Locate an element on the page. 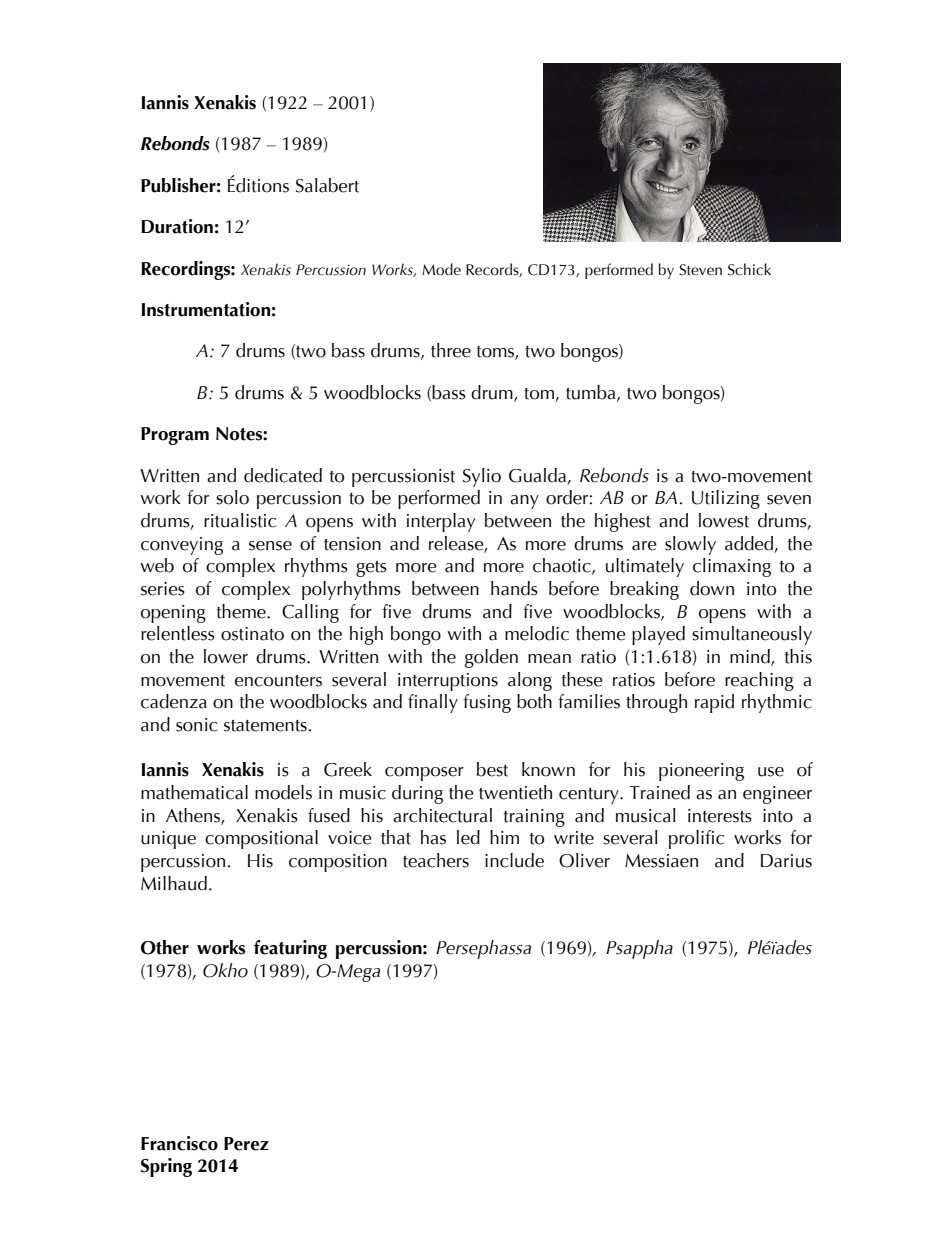 This document has width=952, height=1233. Perez is located at coordinates (246, 1144).
